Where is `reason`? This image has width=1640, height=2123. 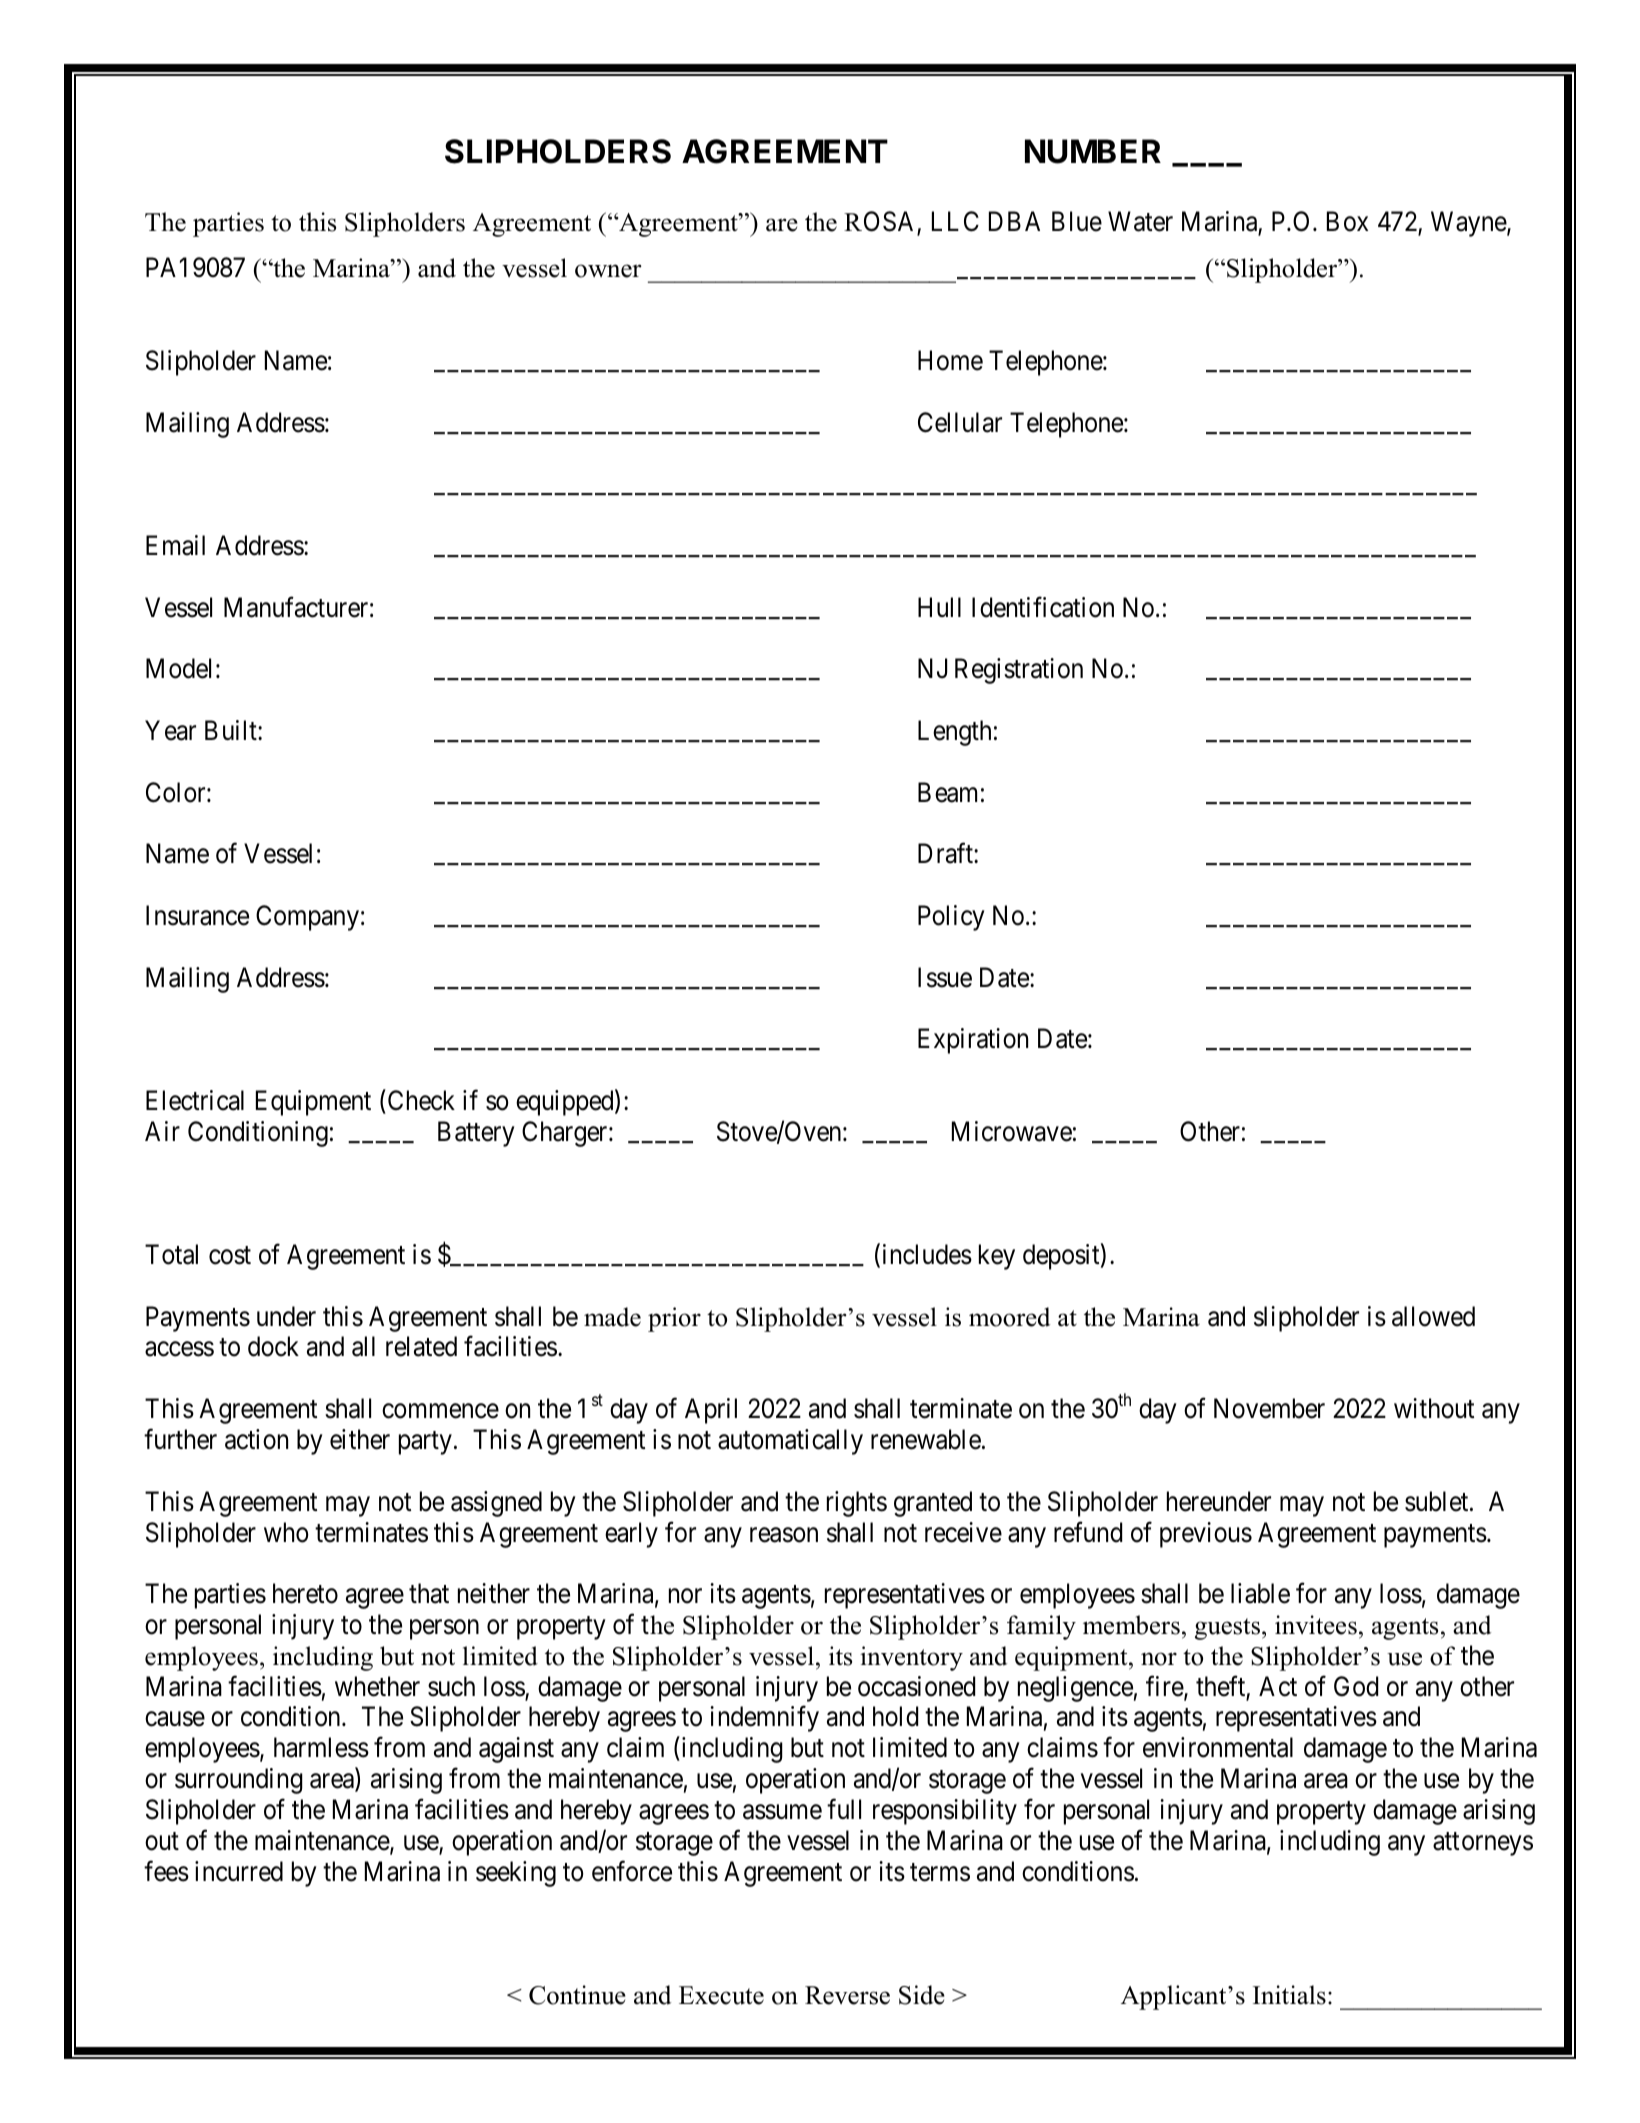 reason is located at coordinates (784, 1535).
